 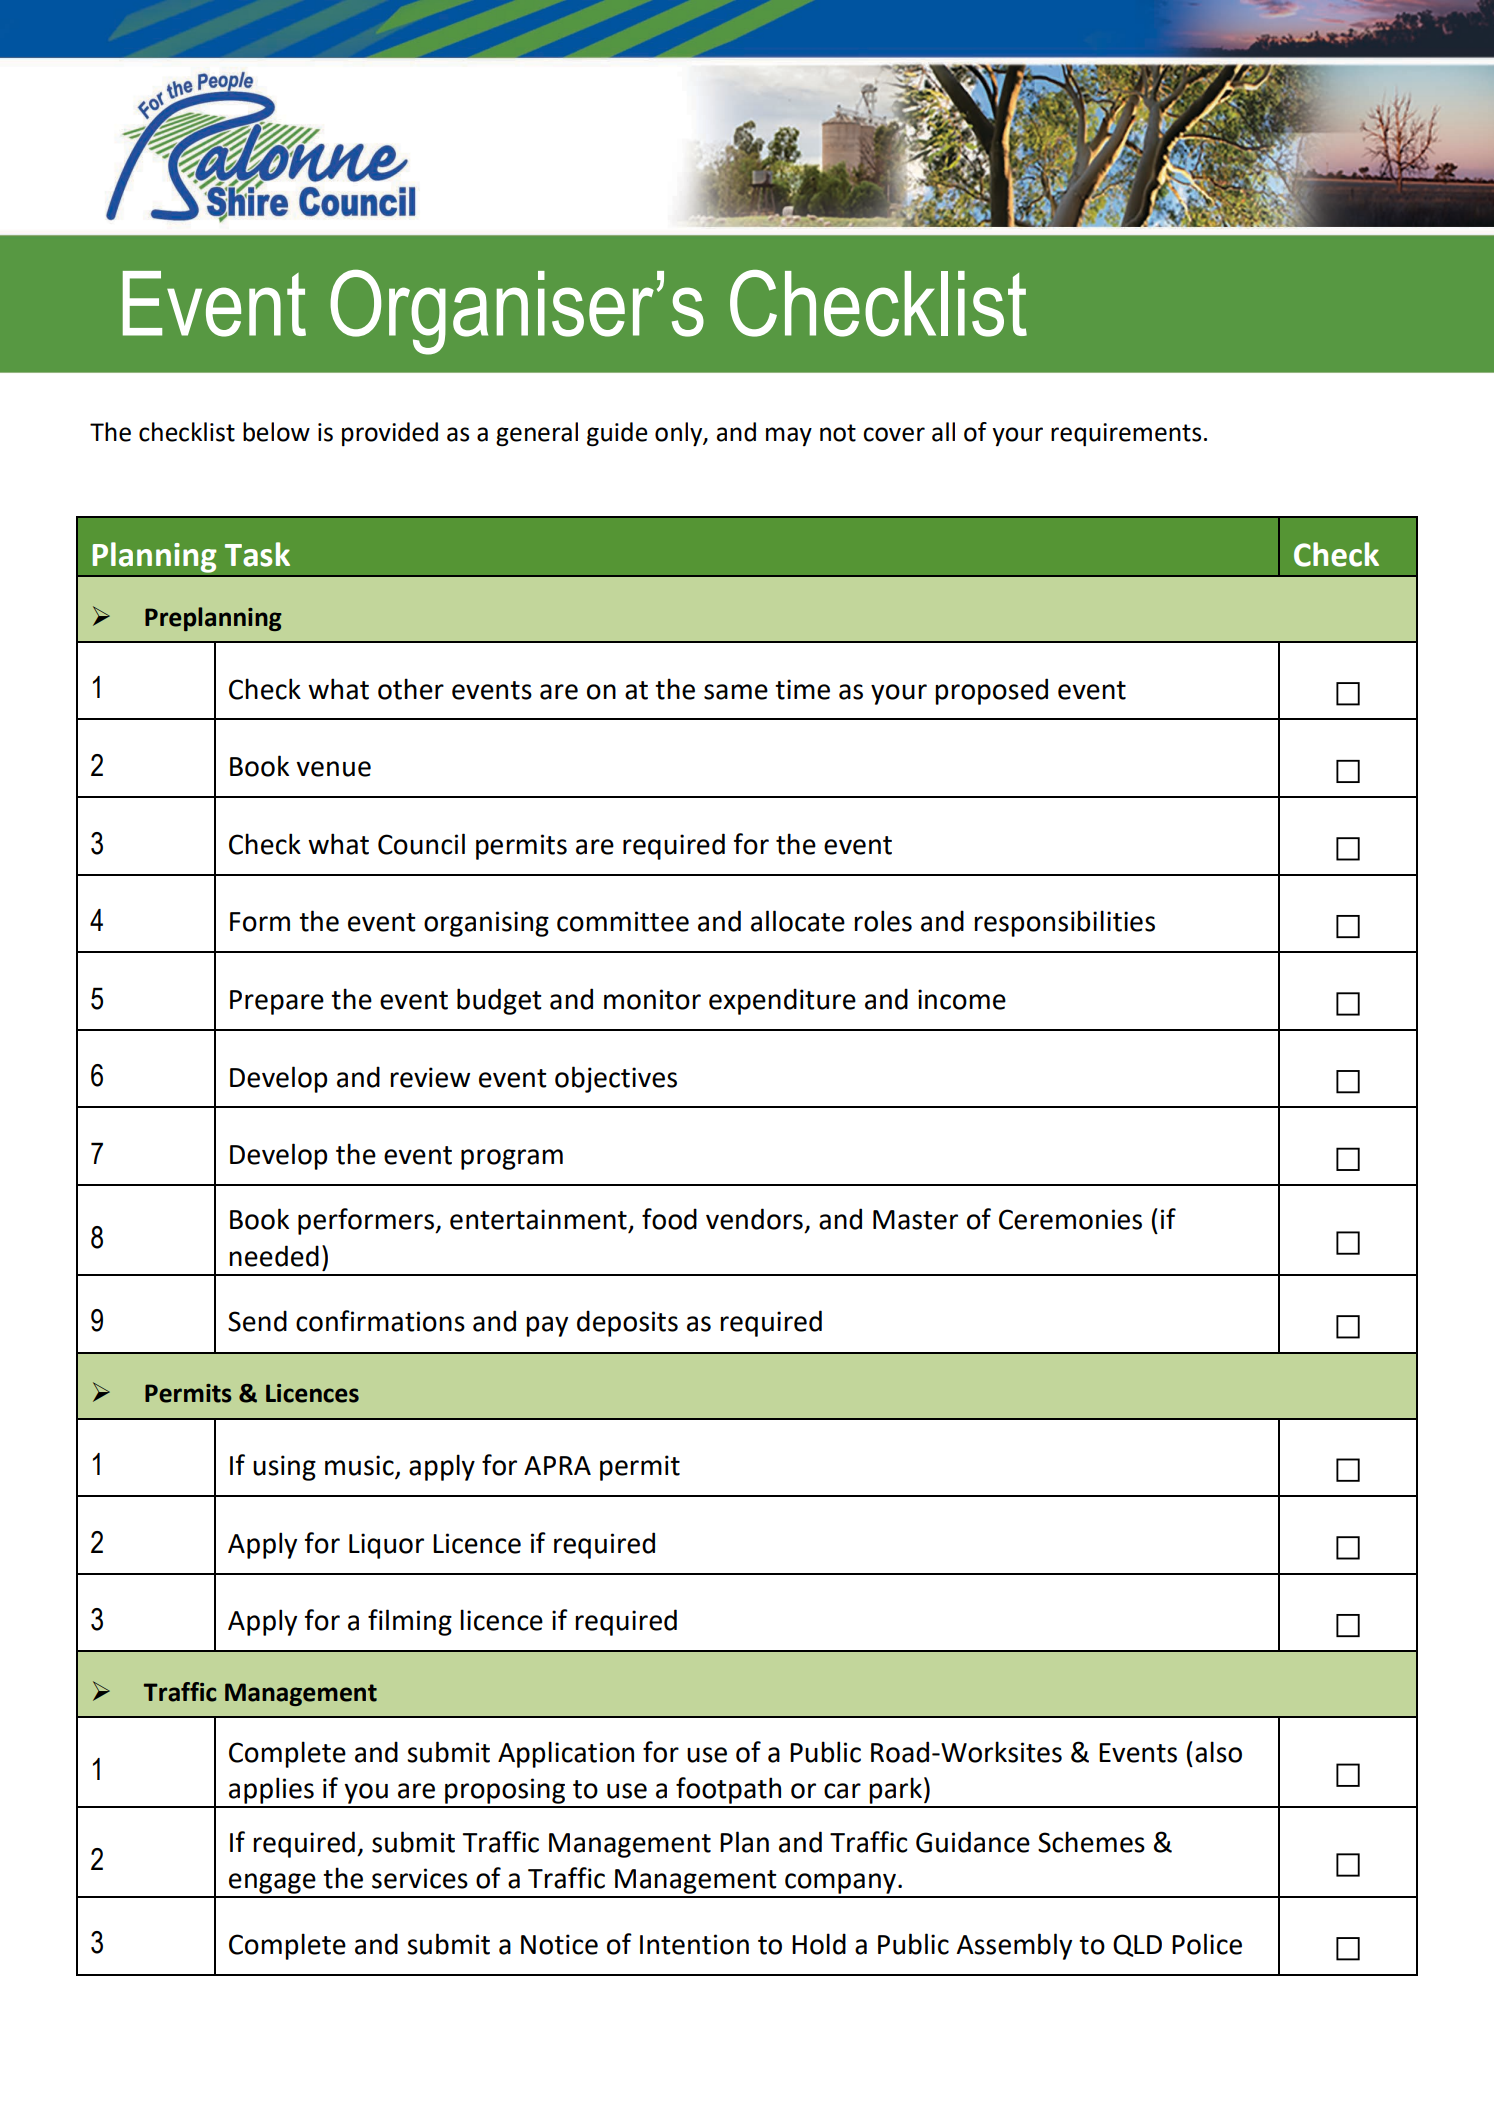 What do you see at coordinates (1064, 923) in the screenshot?
I see `responsibilities` at bounding box center [1064, 923].
